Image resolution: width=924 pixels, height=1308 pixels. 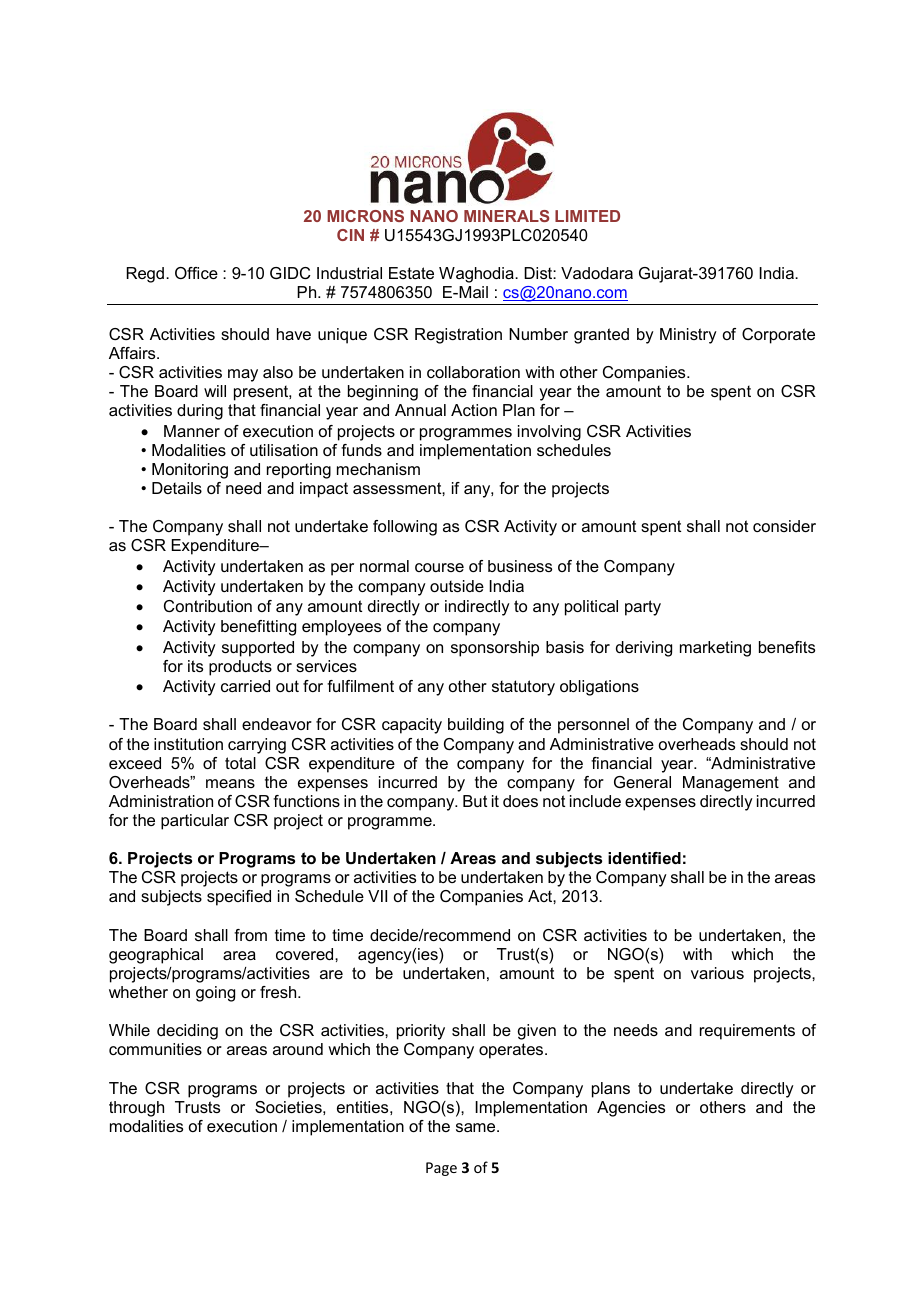 What do you see at coordinates (644, 858) in the document?
I see `identified` at bounding box center [644, 858].
